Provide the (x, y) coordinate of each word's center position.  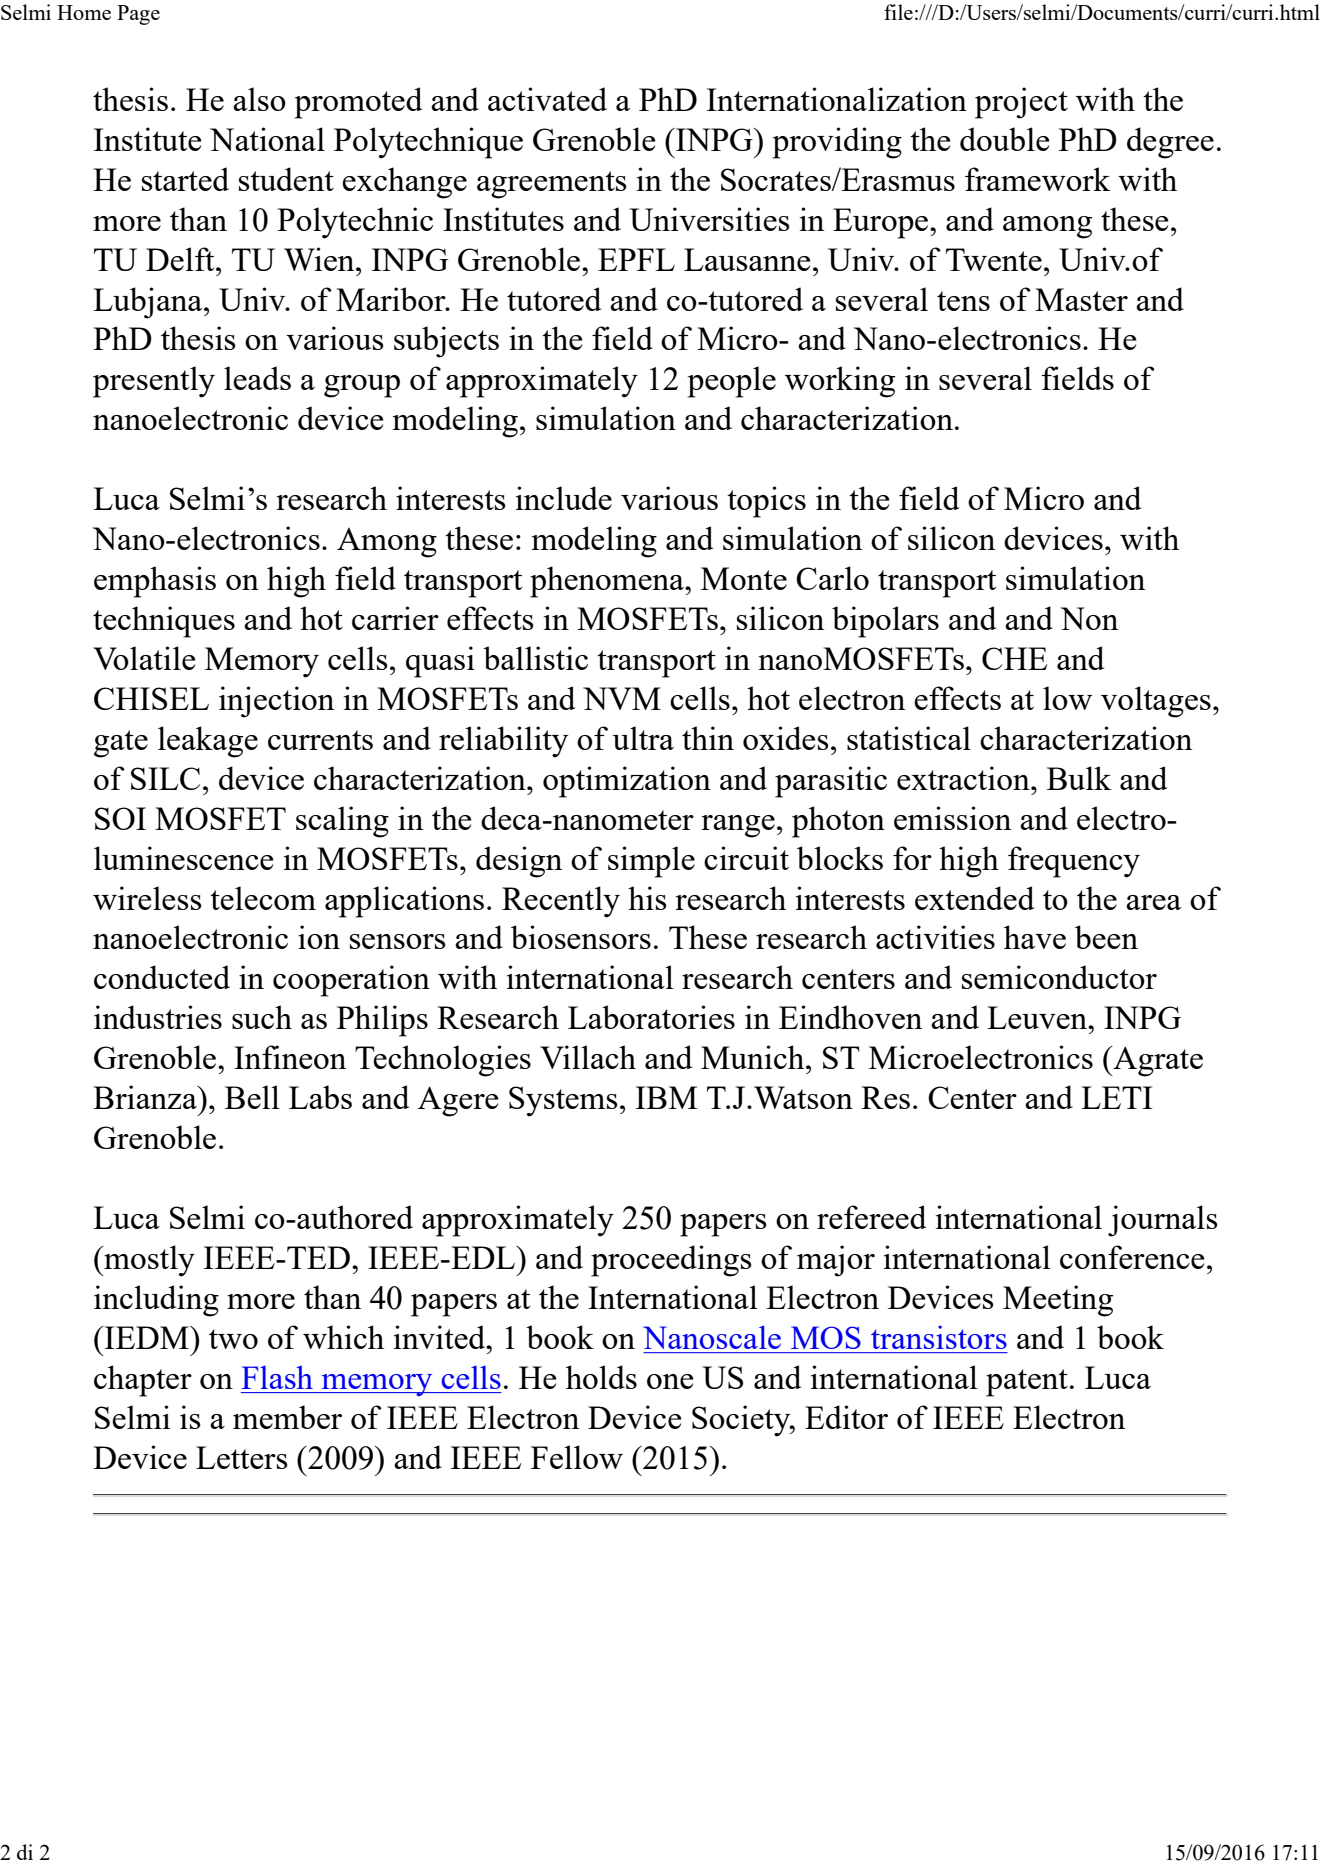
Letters (242, 1457)
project (1021, 103)
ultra (643, 738)
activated (547, 99)
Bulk (1079, 778)
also (259, 99)
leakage (208, 742)
